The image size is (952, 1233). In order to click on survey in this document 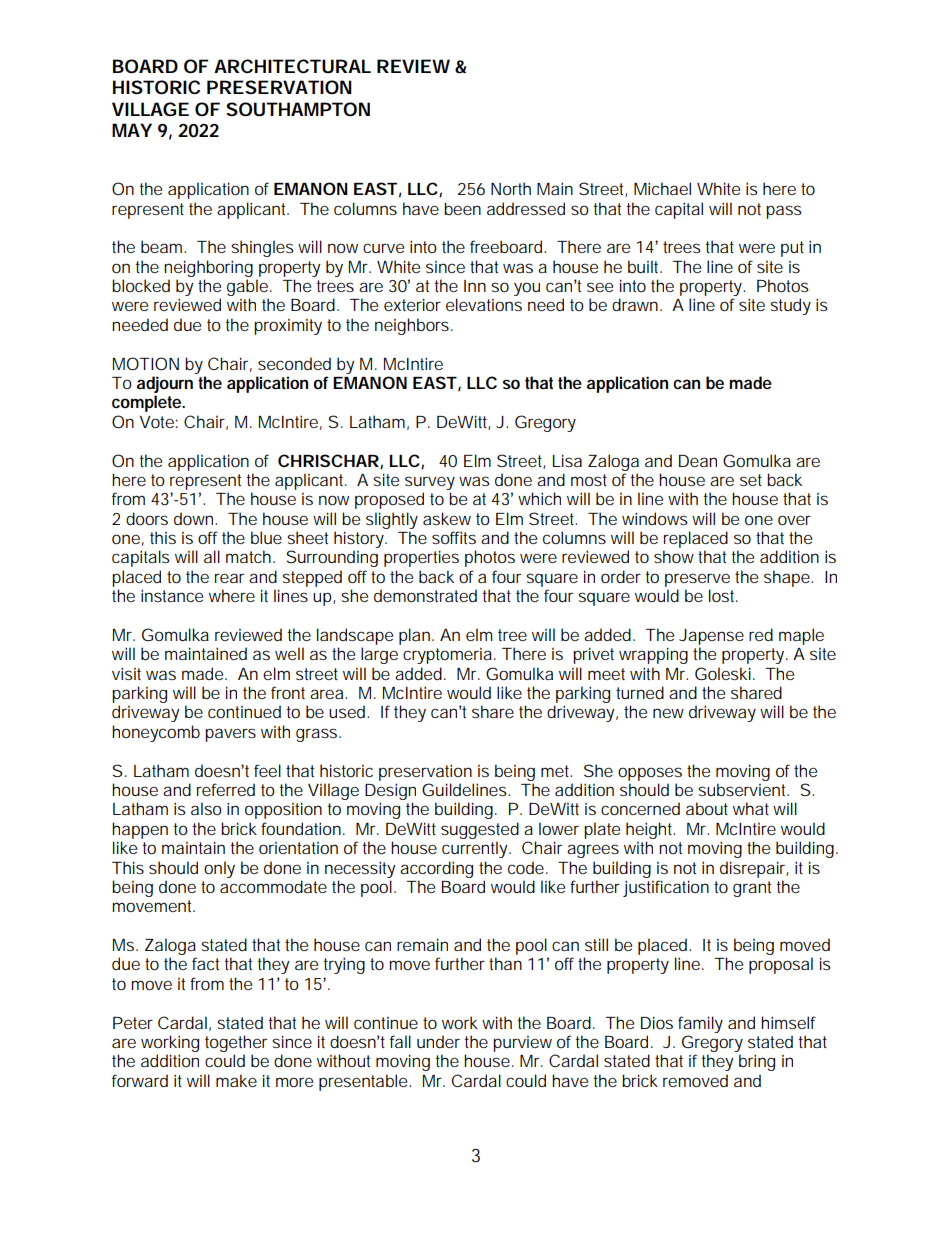, I will do `click(430, 483)`.
